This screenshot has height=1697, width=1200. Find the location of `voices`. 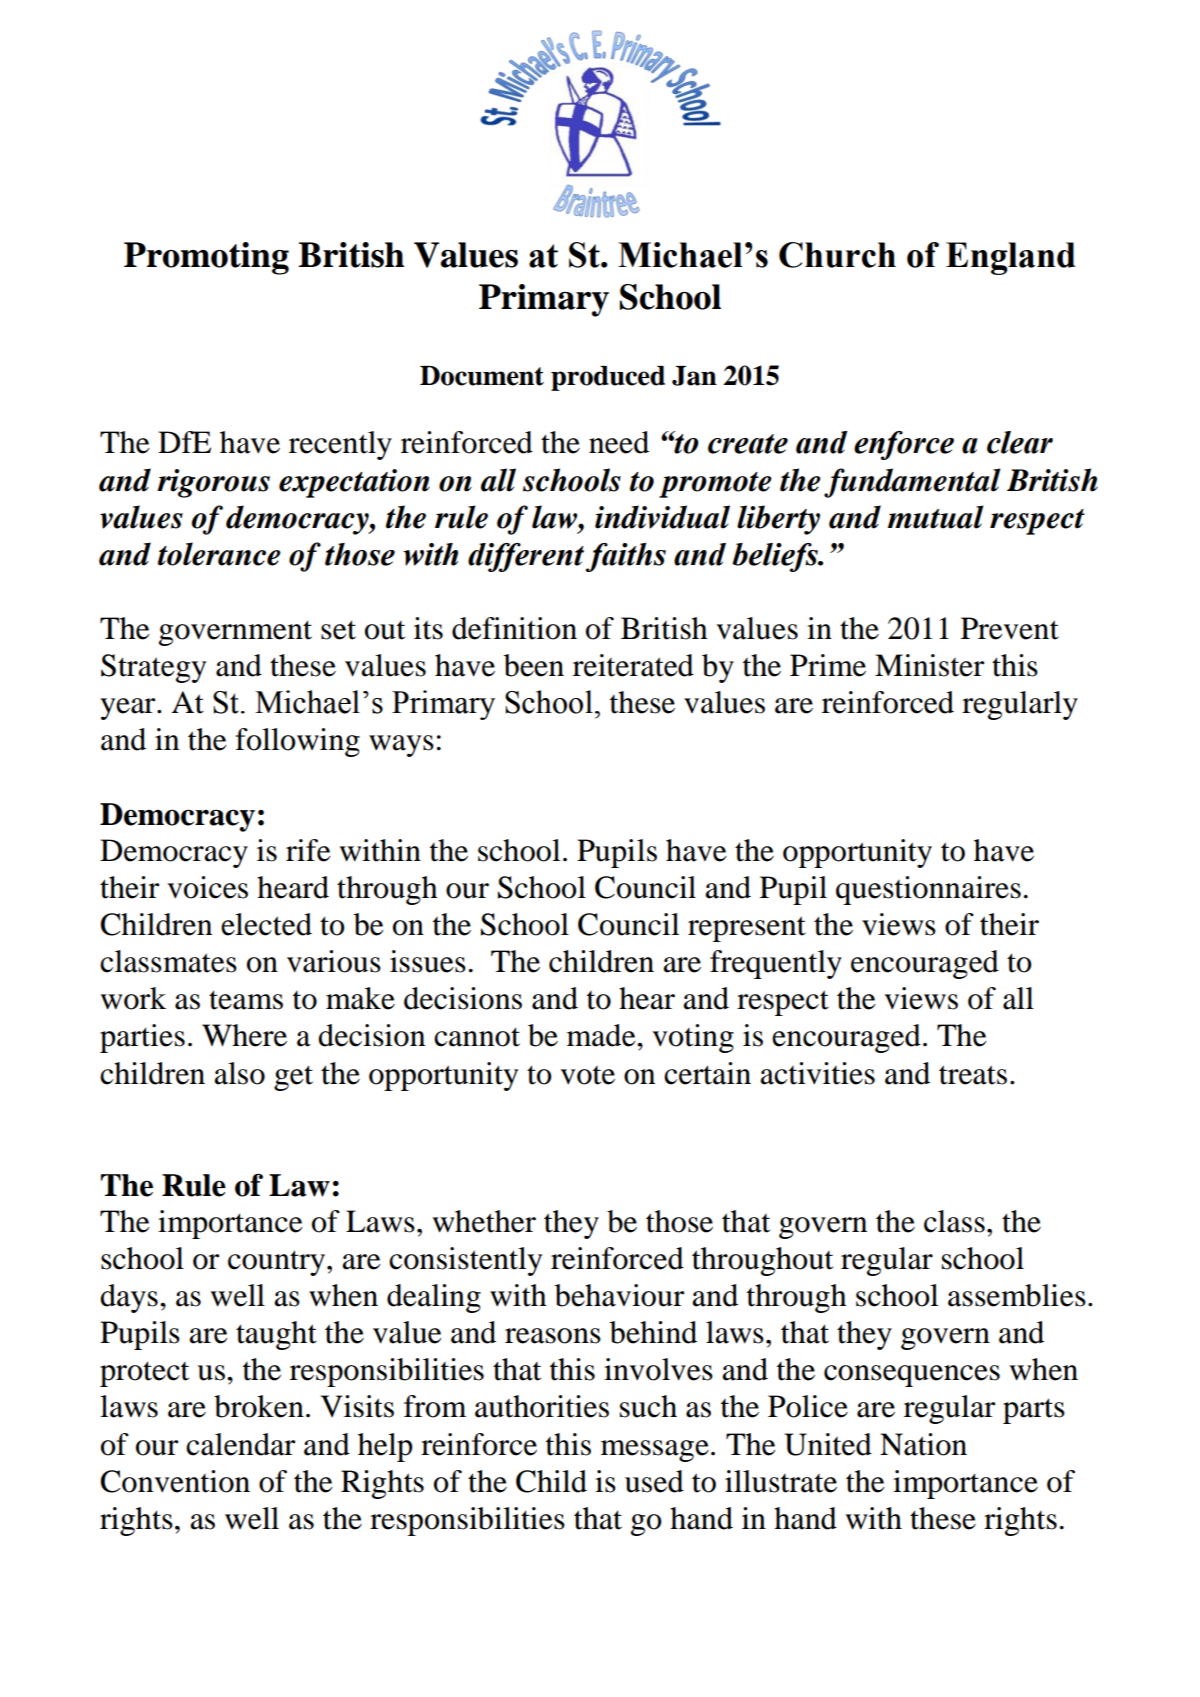

voices is located at coordinates (207, 887).
